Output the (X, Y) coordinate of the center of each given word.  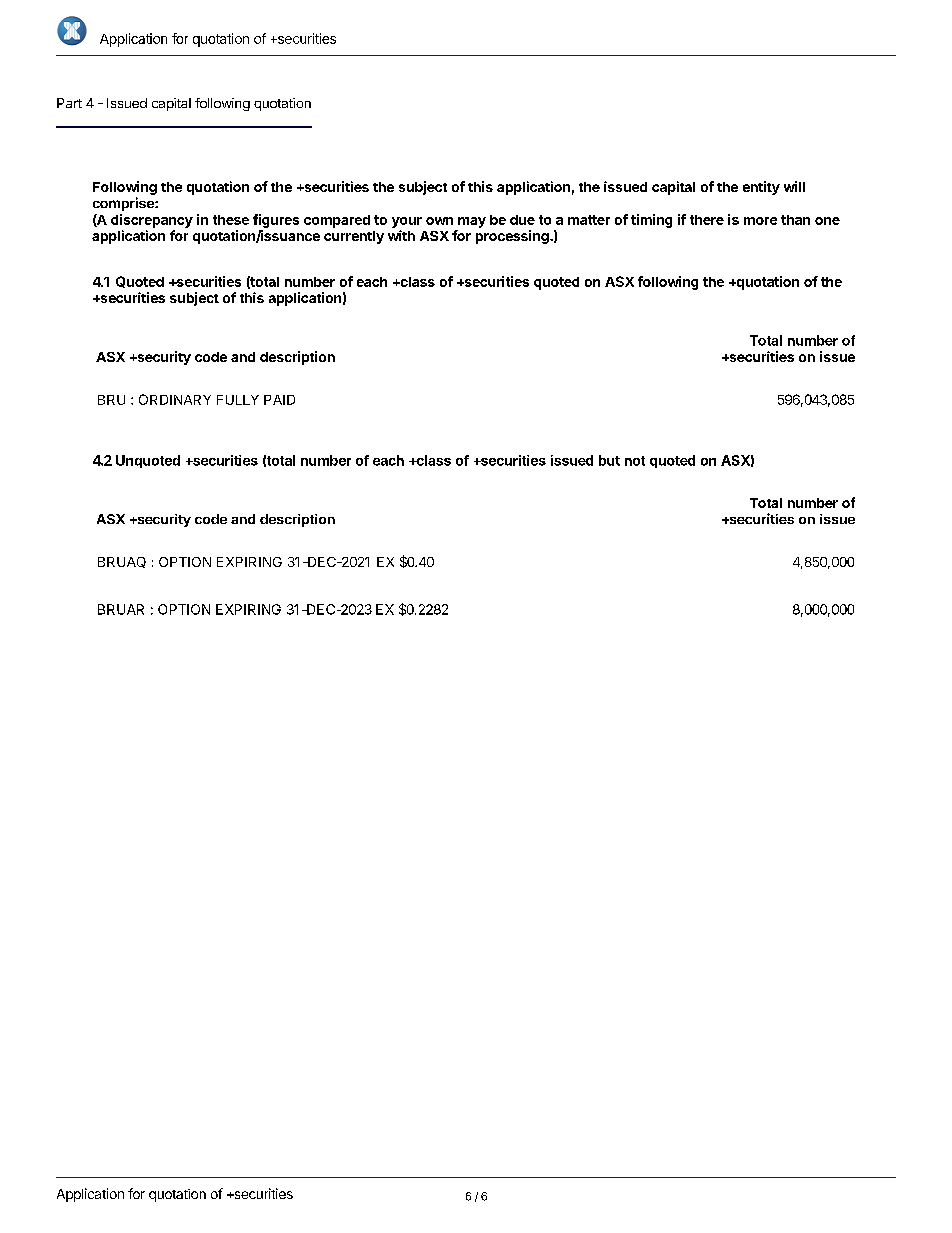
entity (761, 188)
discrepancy (152, 221)
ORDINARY (175, 399)
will (794, 186)
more (760, 221)
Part (69, 103)
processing (513, 237)
